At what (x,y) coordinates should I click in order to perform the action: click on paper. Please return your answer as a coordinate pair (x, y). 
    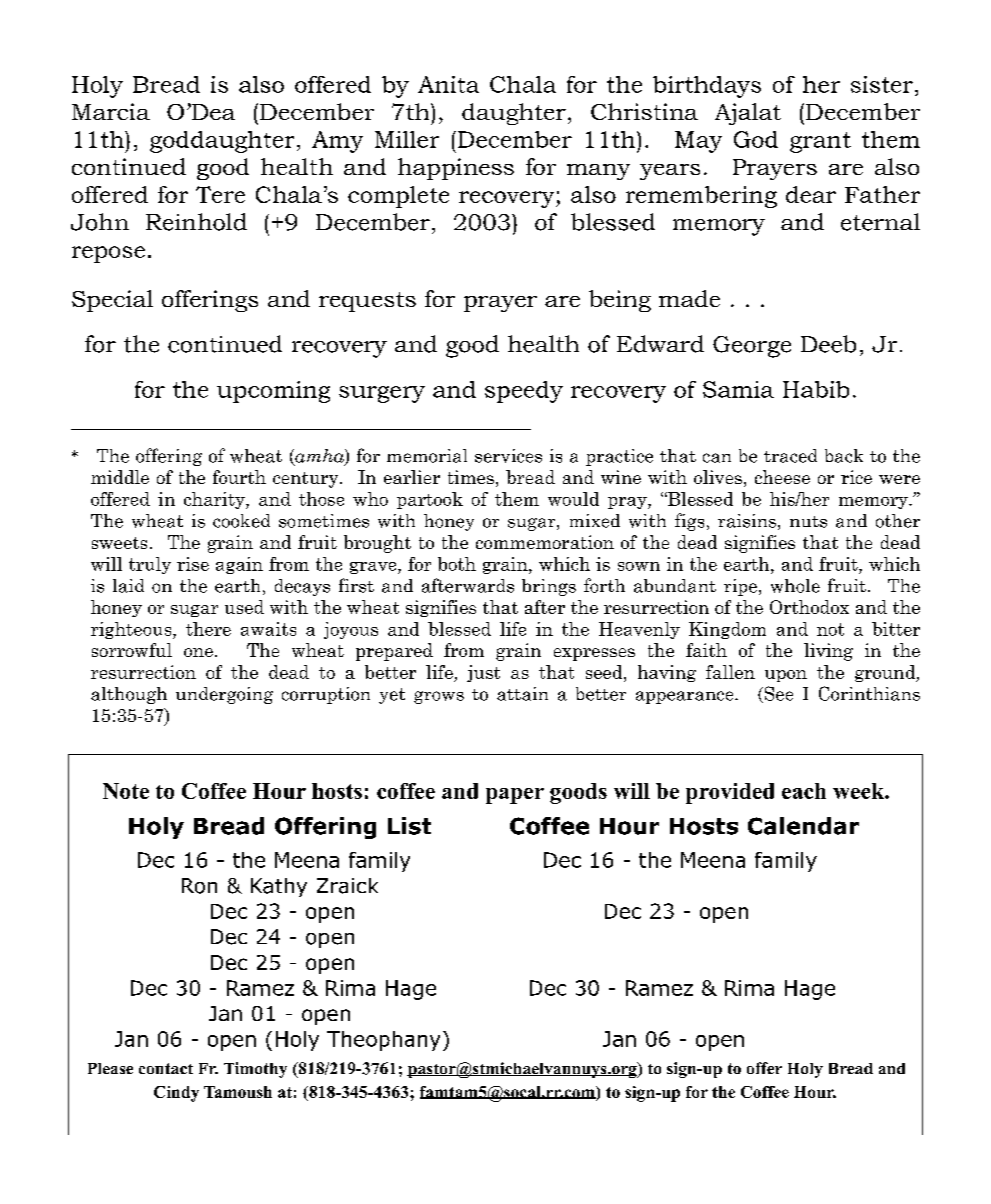
    Looking at the image, I should click on (515, 796).
